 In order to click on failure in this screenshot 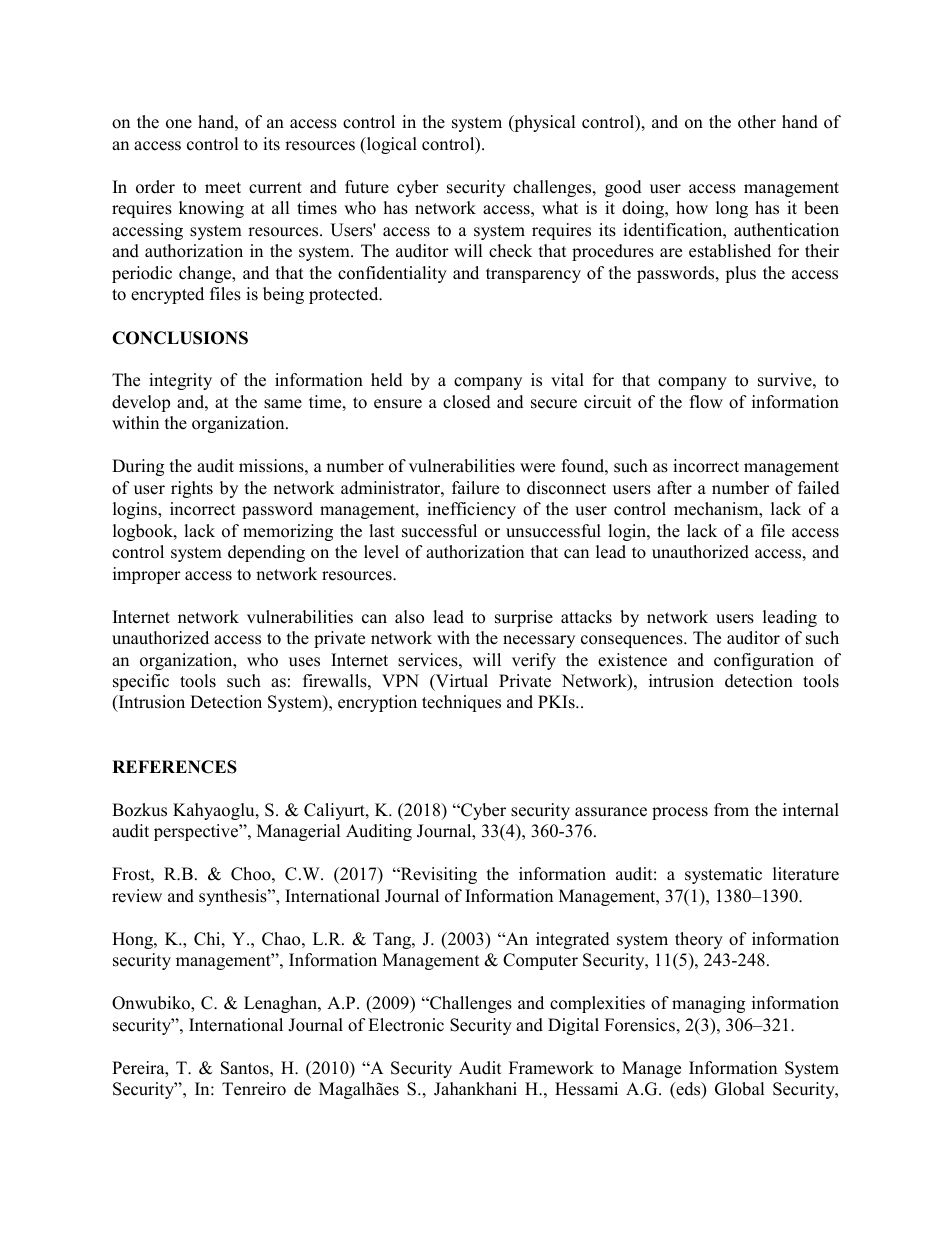, I will do `click(475, 488)`.
